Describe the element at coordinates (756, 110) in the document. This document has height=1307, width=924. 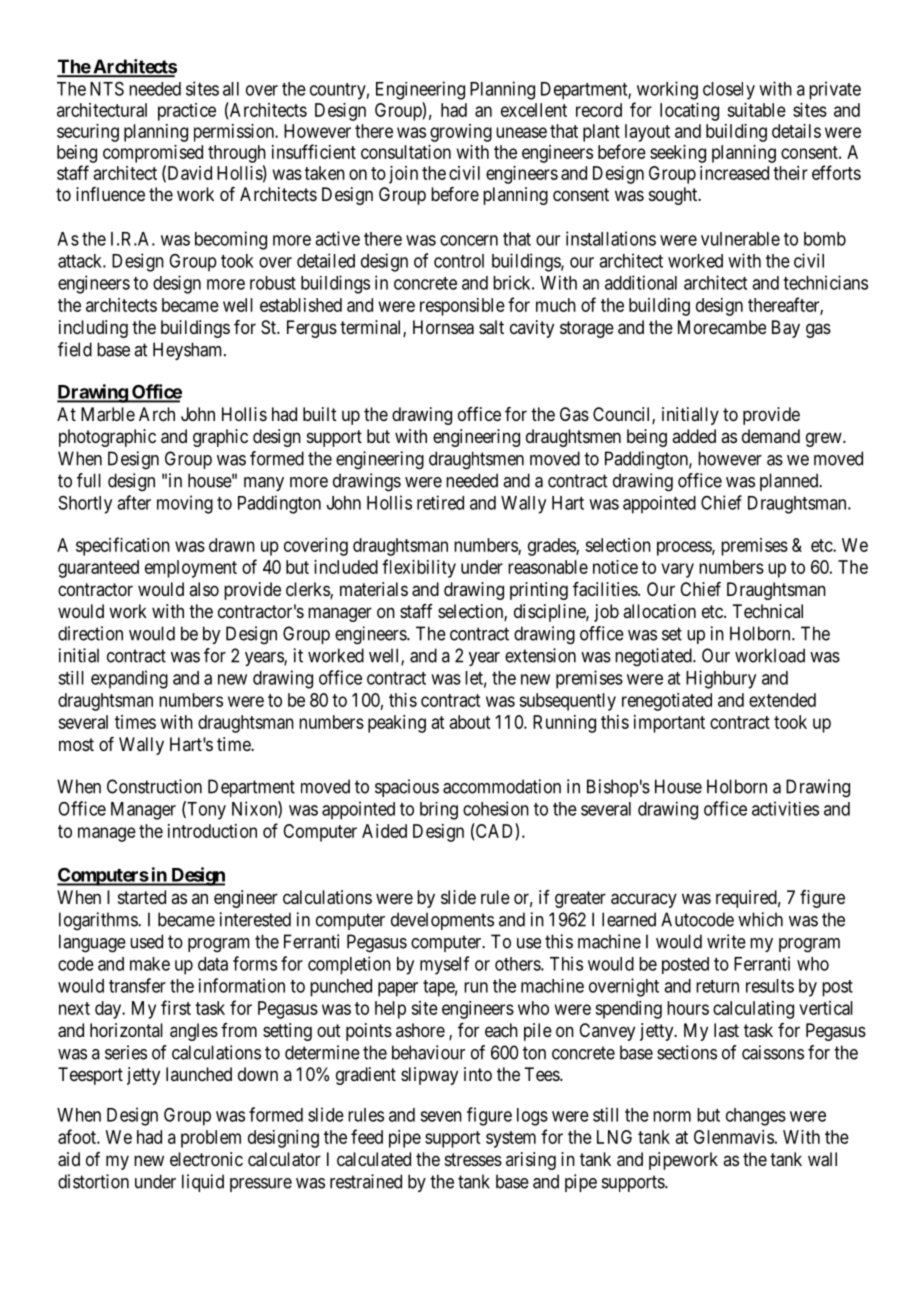
I see `suitable` at that location.
